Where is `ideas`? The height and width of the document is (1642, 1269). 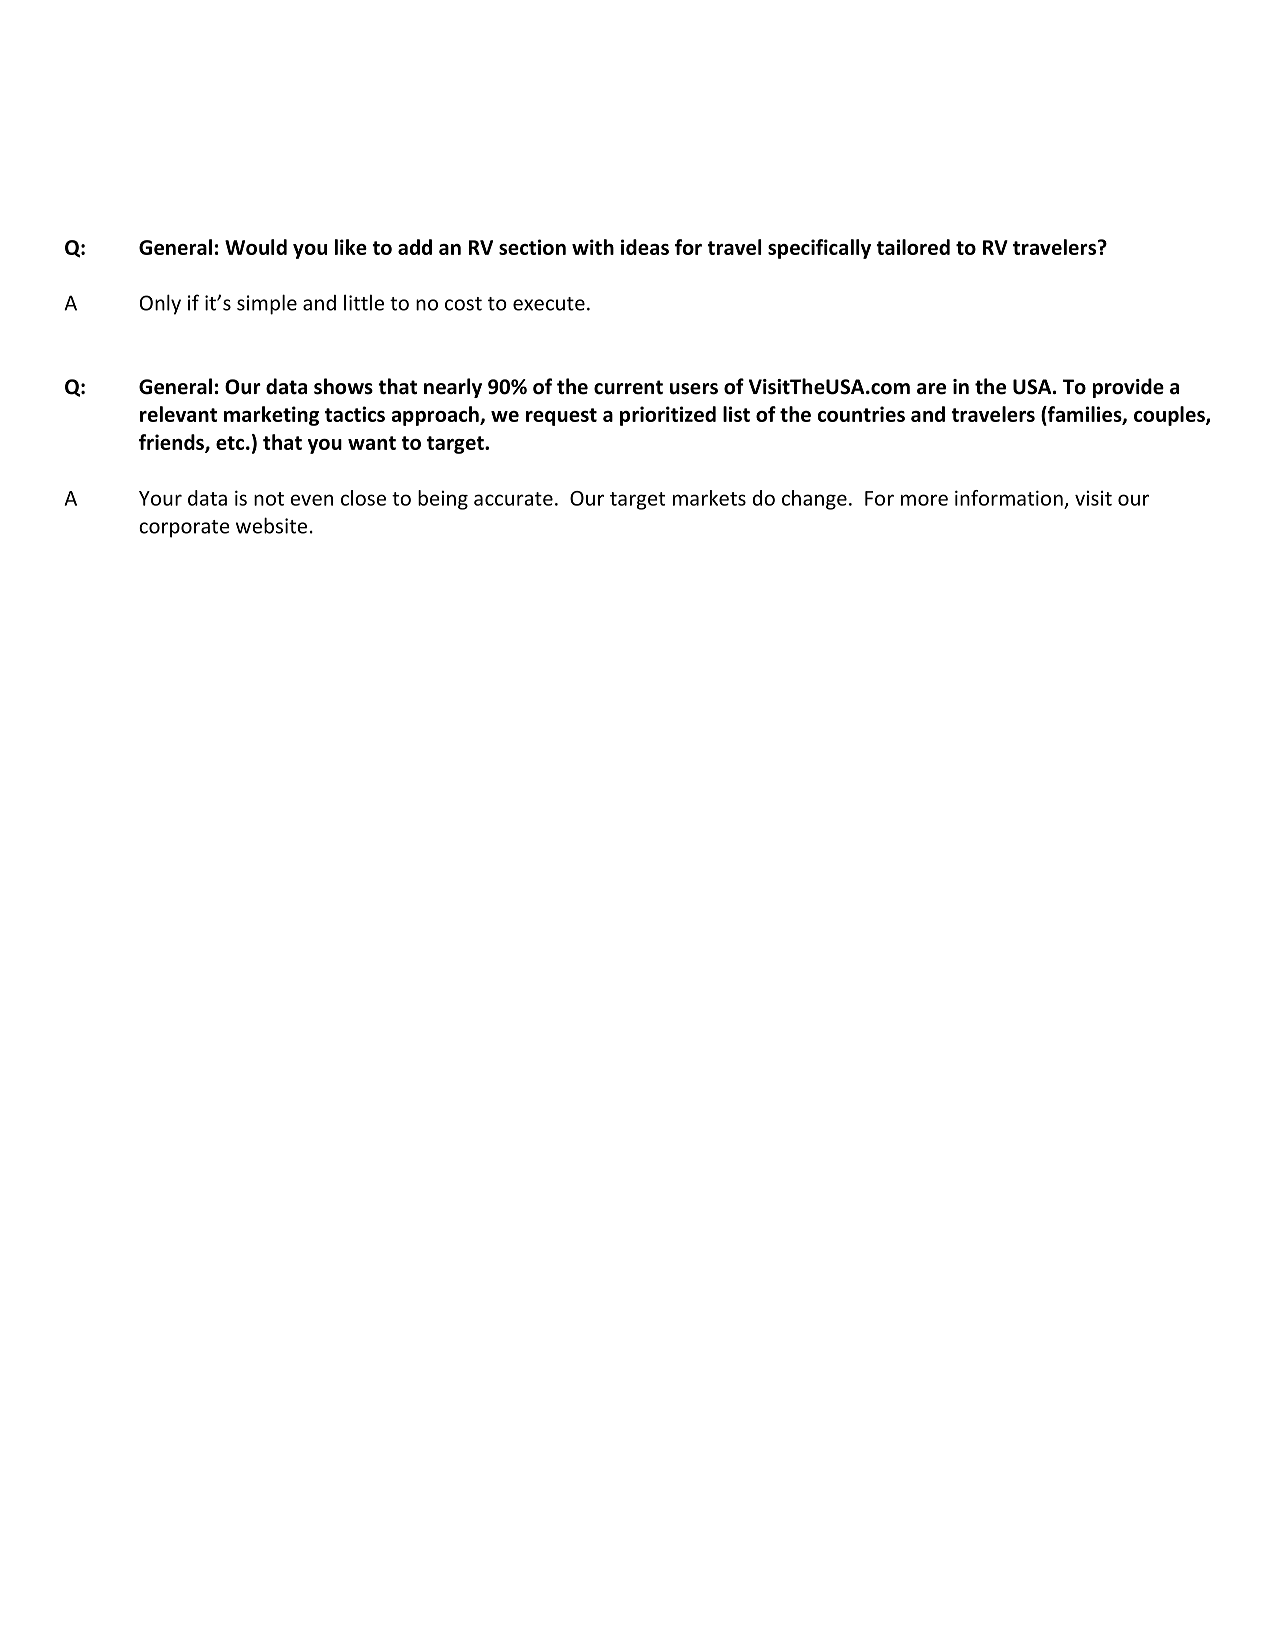 ideas is located at coordinates (645, 247).
